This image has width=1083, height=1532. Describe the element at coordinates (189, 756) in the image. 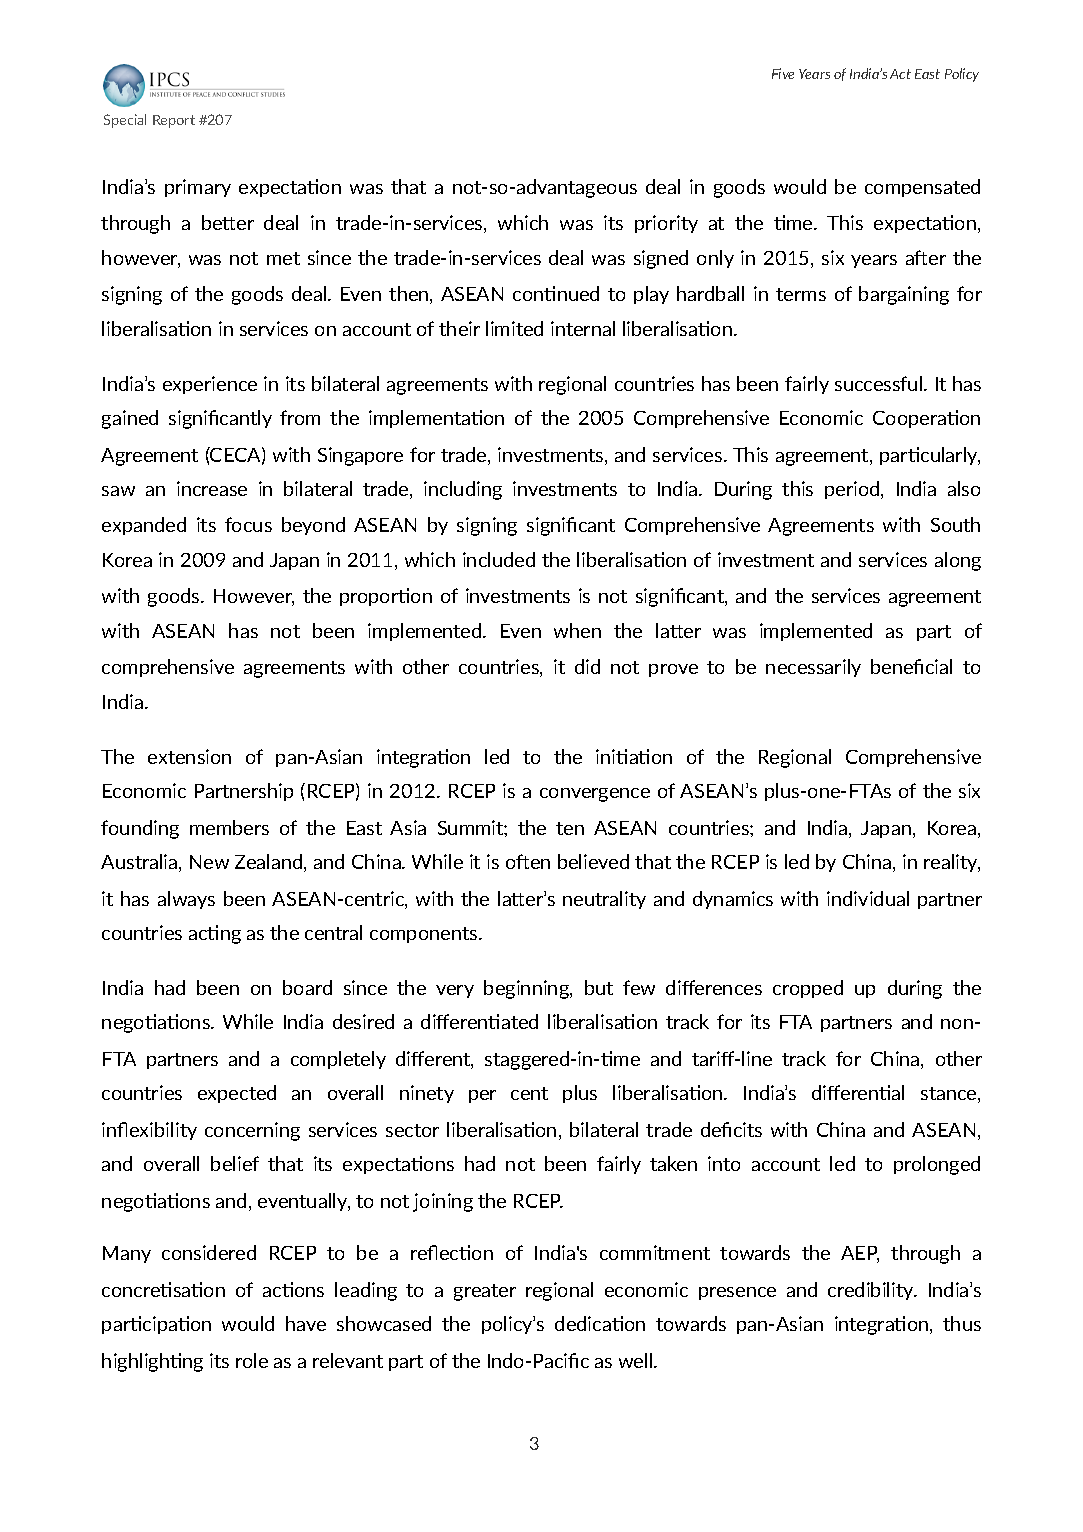

I see `extension` at that location.
